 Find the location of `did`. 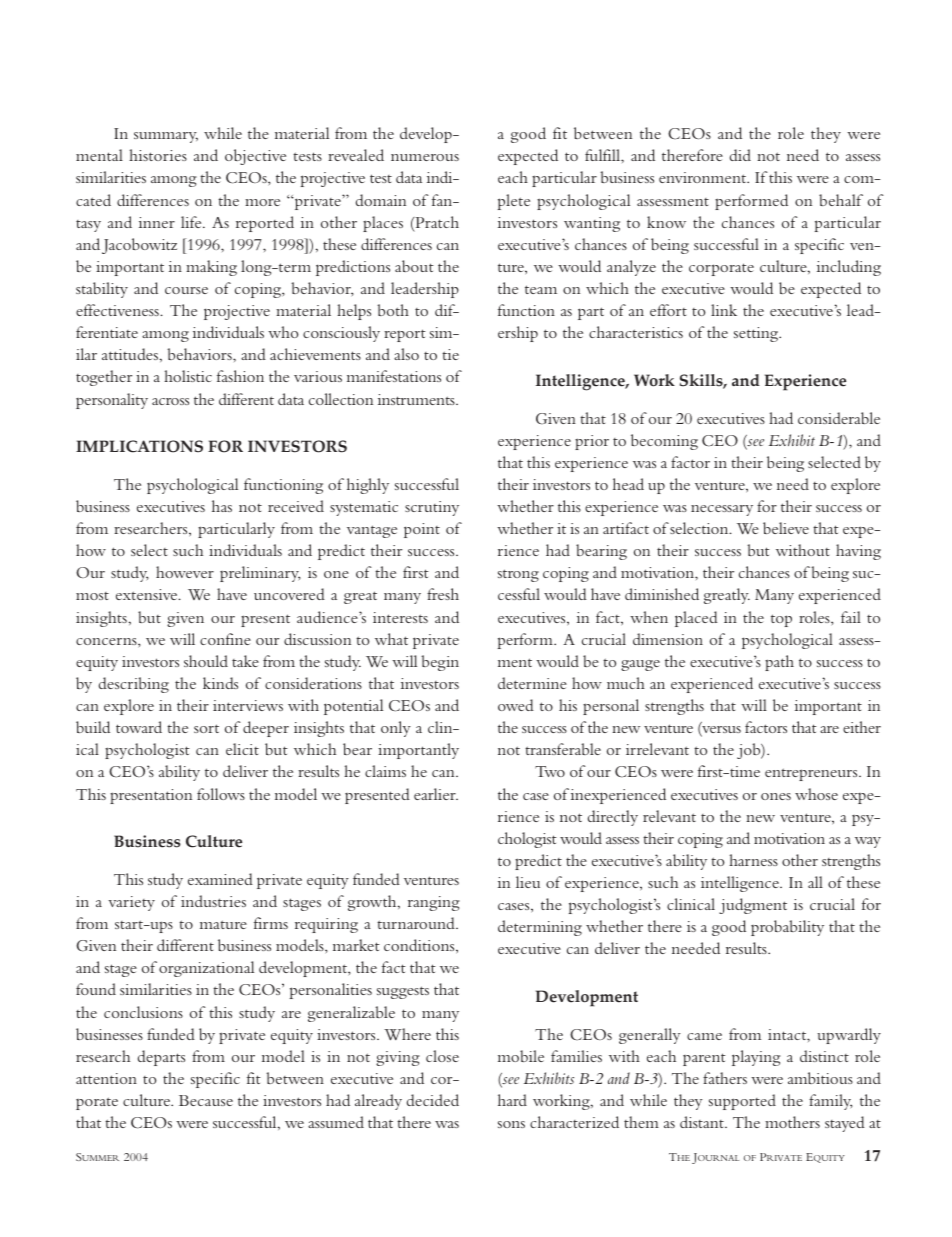

did is located at coordinates (740, 155).
